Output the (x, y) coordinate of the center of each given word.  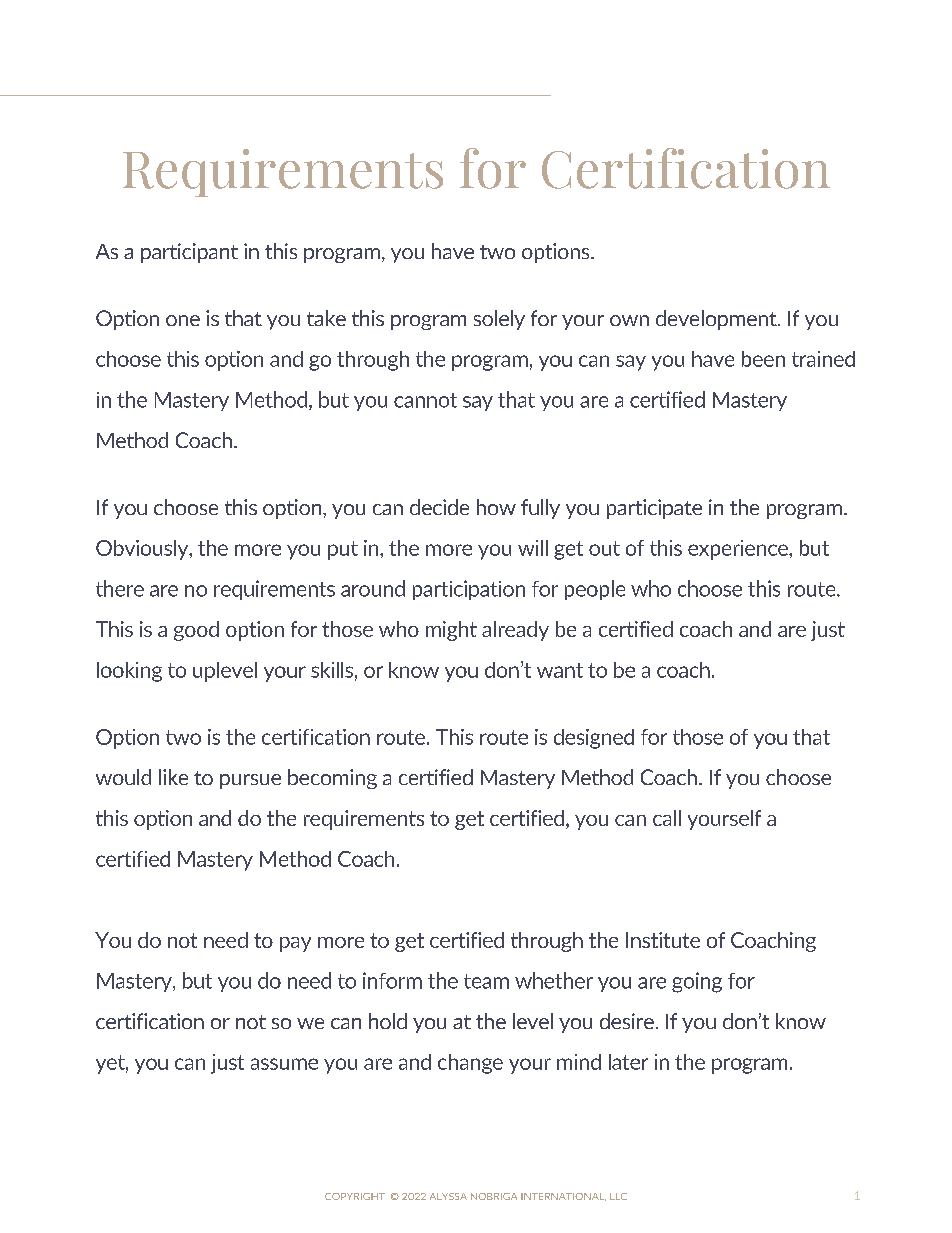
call (667, 818)
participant (189, 253)
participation (469, 590)
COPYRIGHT (355, 1196)
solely (499, 320)
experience (739, 550)
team (486, 981)
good (196, 631)
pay (295, 944)
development (717, 320)
